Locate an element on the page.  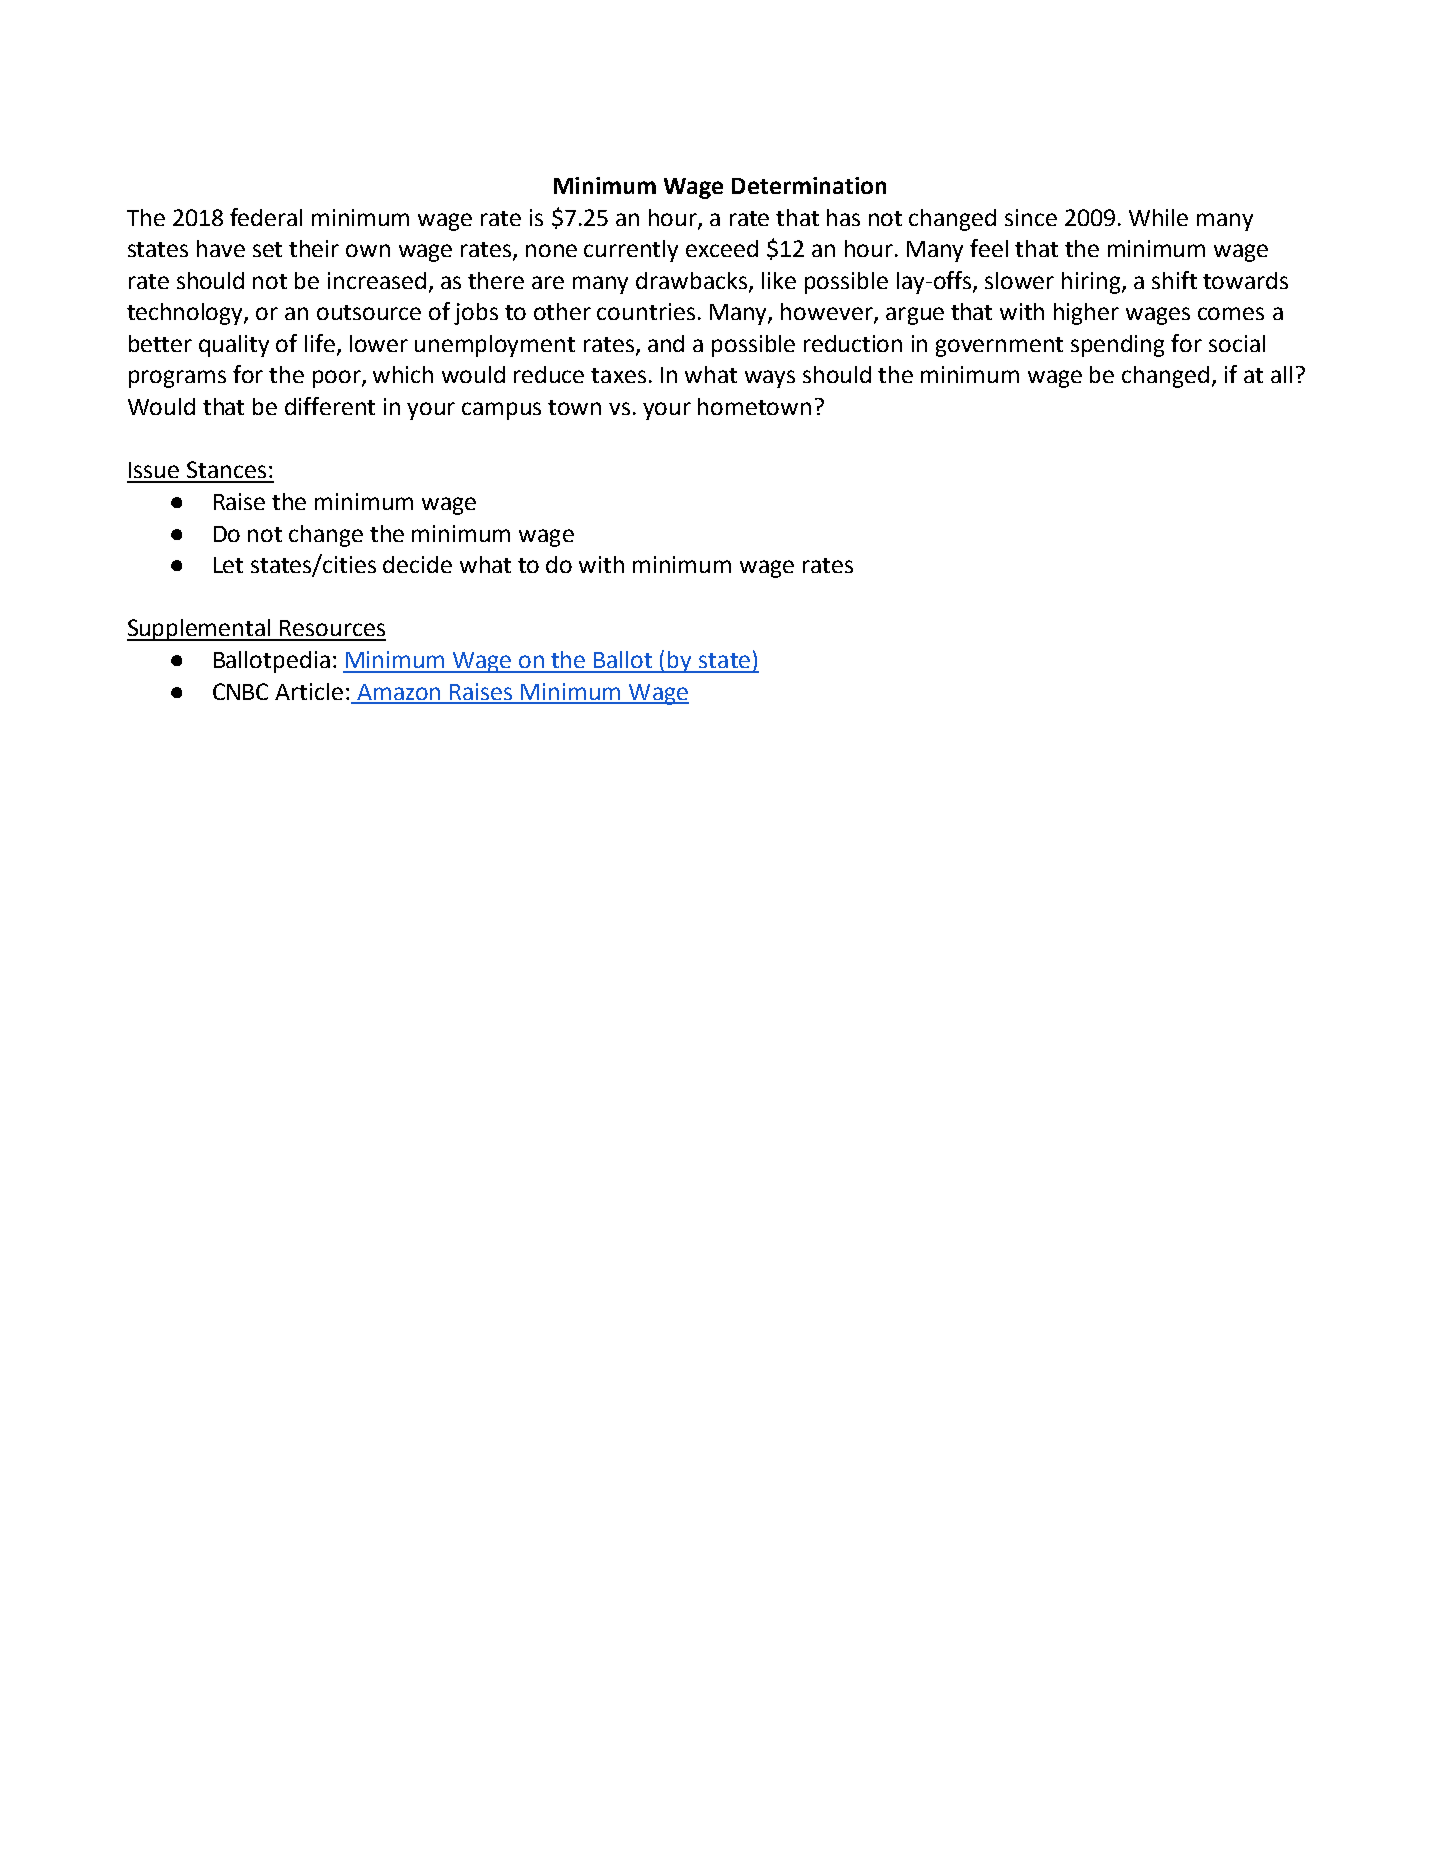
and is located at coordinates (666, 343).
